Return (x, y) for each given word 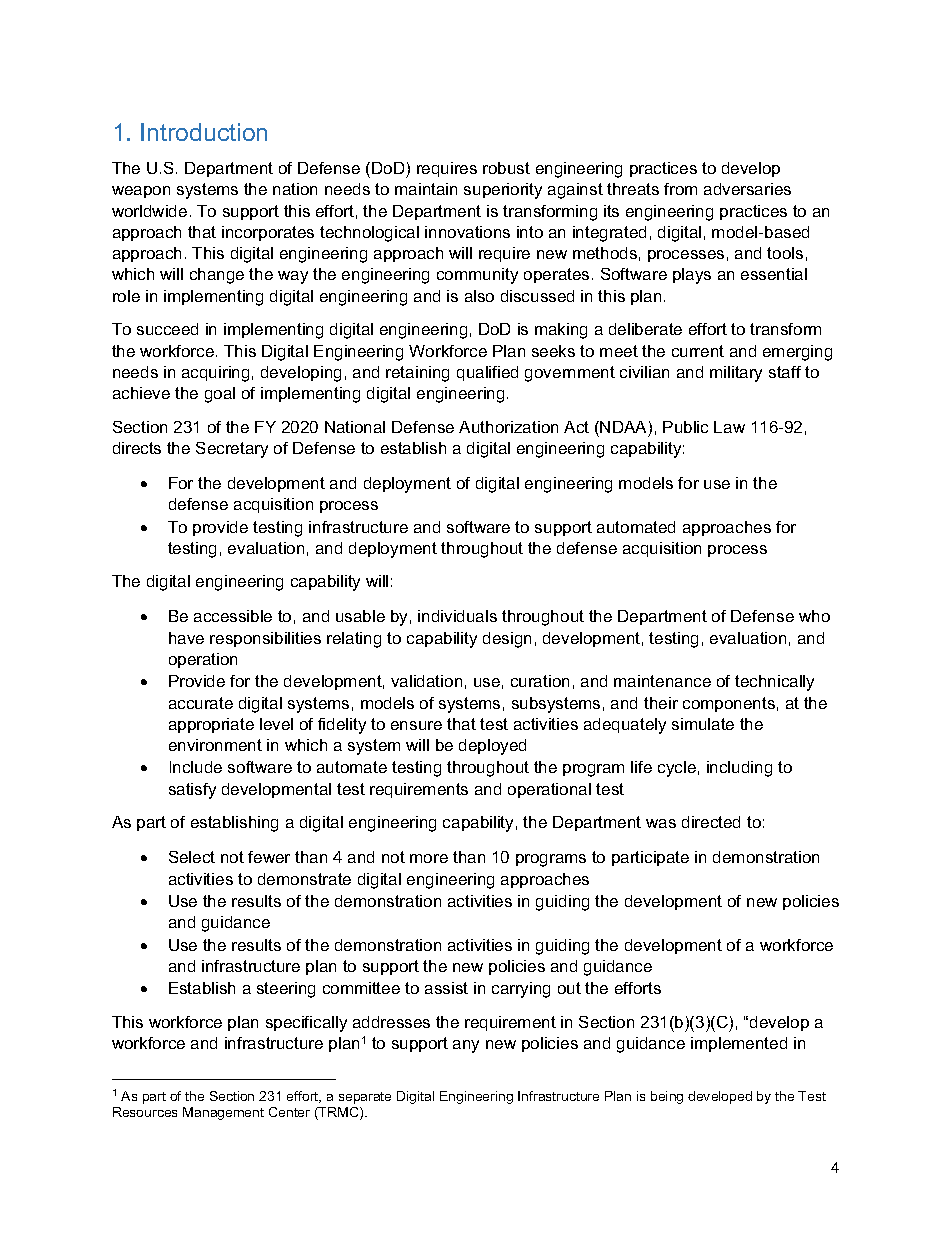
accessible (233, 616)
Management (223, 1113)
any (466, 1046)
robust (506, 168)
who (814, 616)
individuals (457, 616)
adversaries (747, 189)
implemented (739, 1044)
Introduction (204, 132)
